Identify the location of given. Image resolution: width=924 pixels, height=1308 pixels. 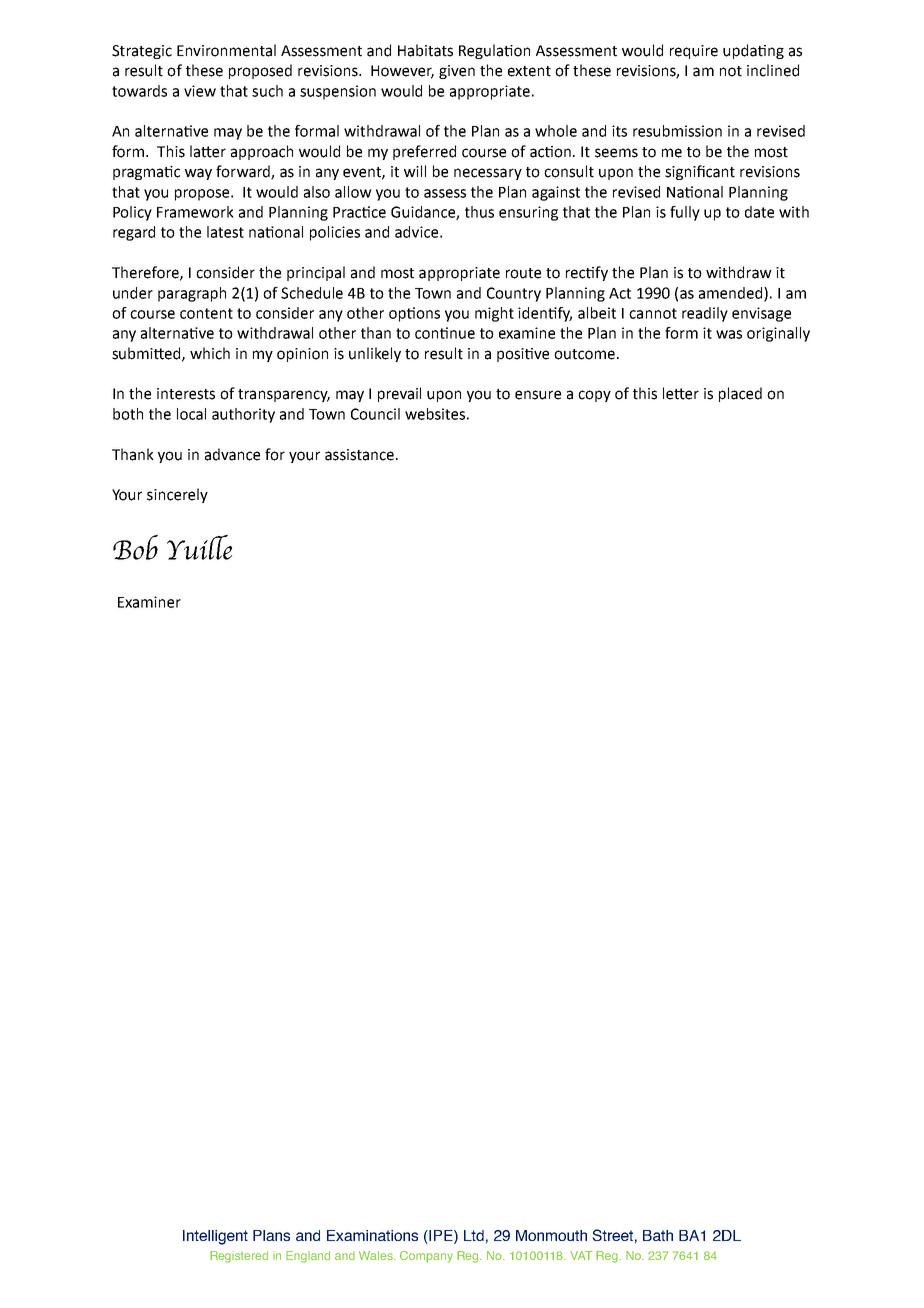
(457, 72).
